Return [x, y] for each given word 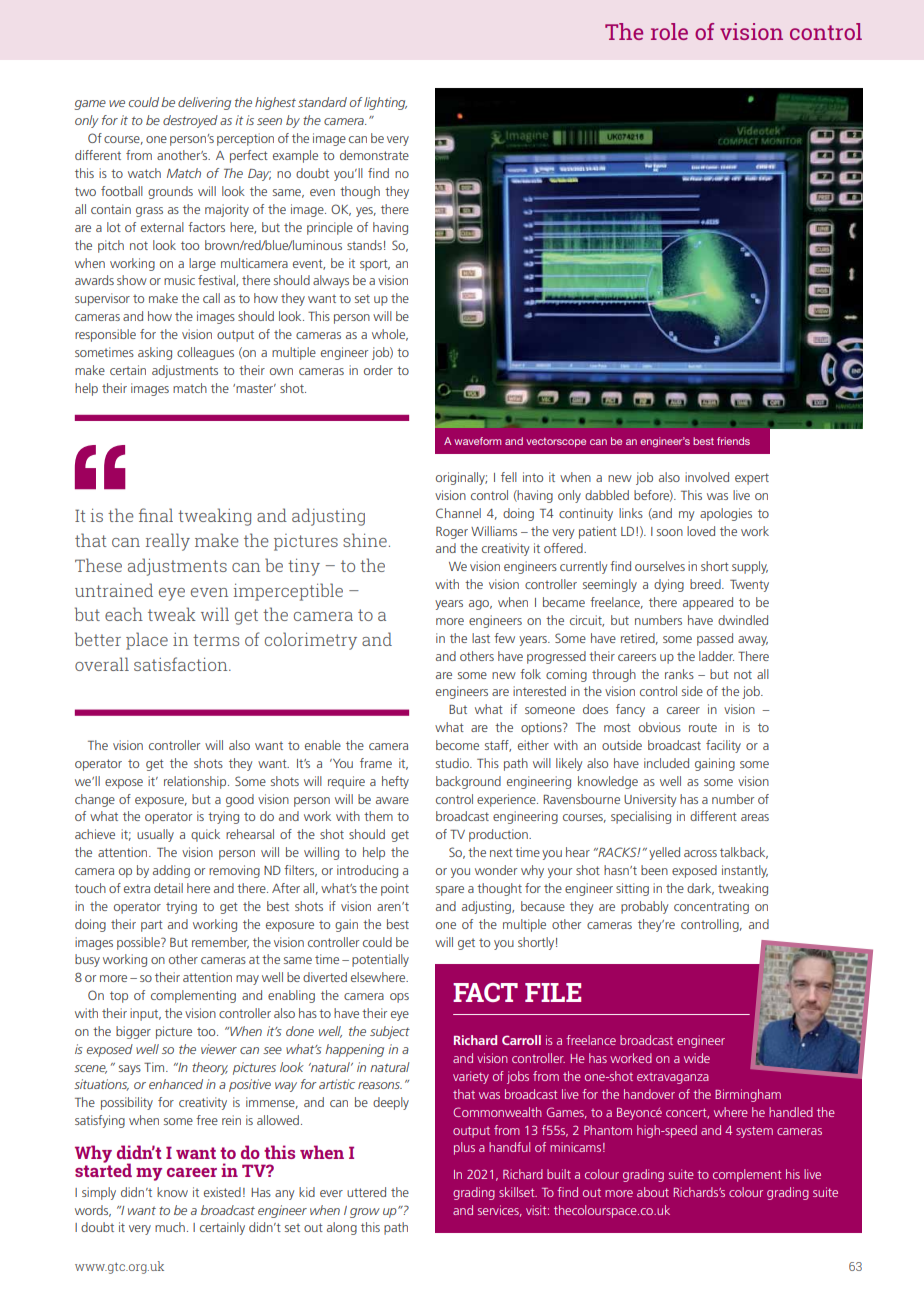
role [669, 31]
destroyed [190, 121]
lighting [385, 103]
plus [464, 1148]
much [170, 1227]
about [653, 1192]
